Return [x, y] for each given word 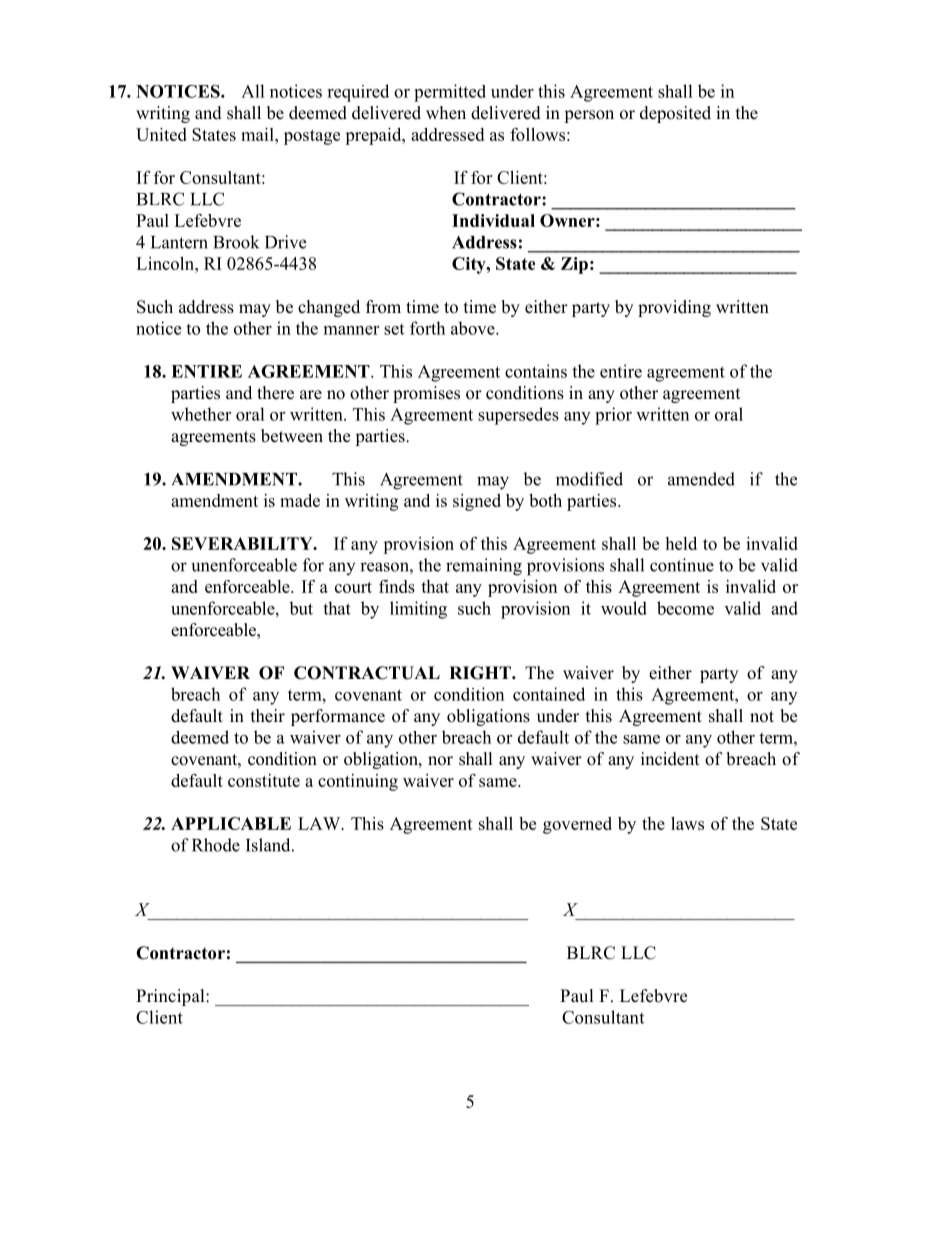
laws [687, 823]
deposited [675, 114]
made [300, 500]
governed [577, 825]
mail [258, 134]
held [681, 543]
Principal [171, 997]
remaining [484, 567]
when [446, 113]
